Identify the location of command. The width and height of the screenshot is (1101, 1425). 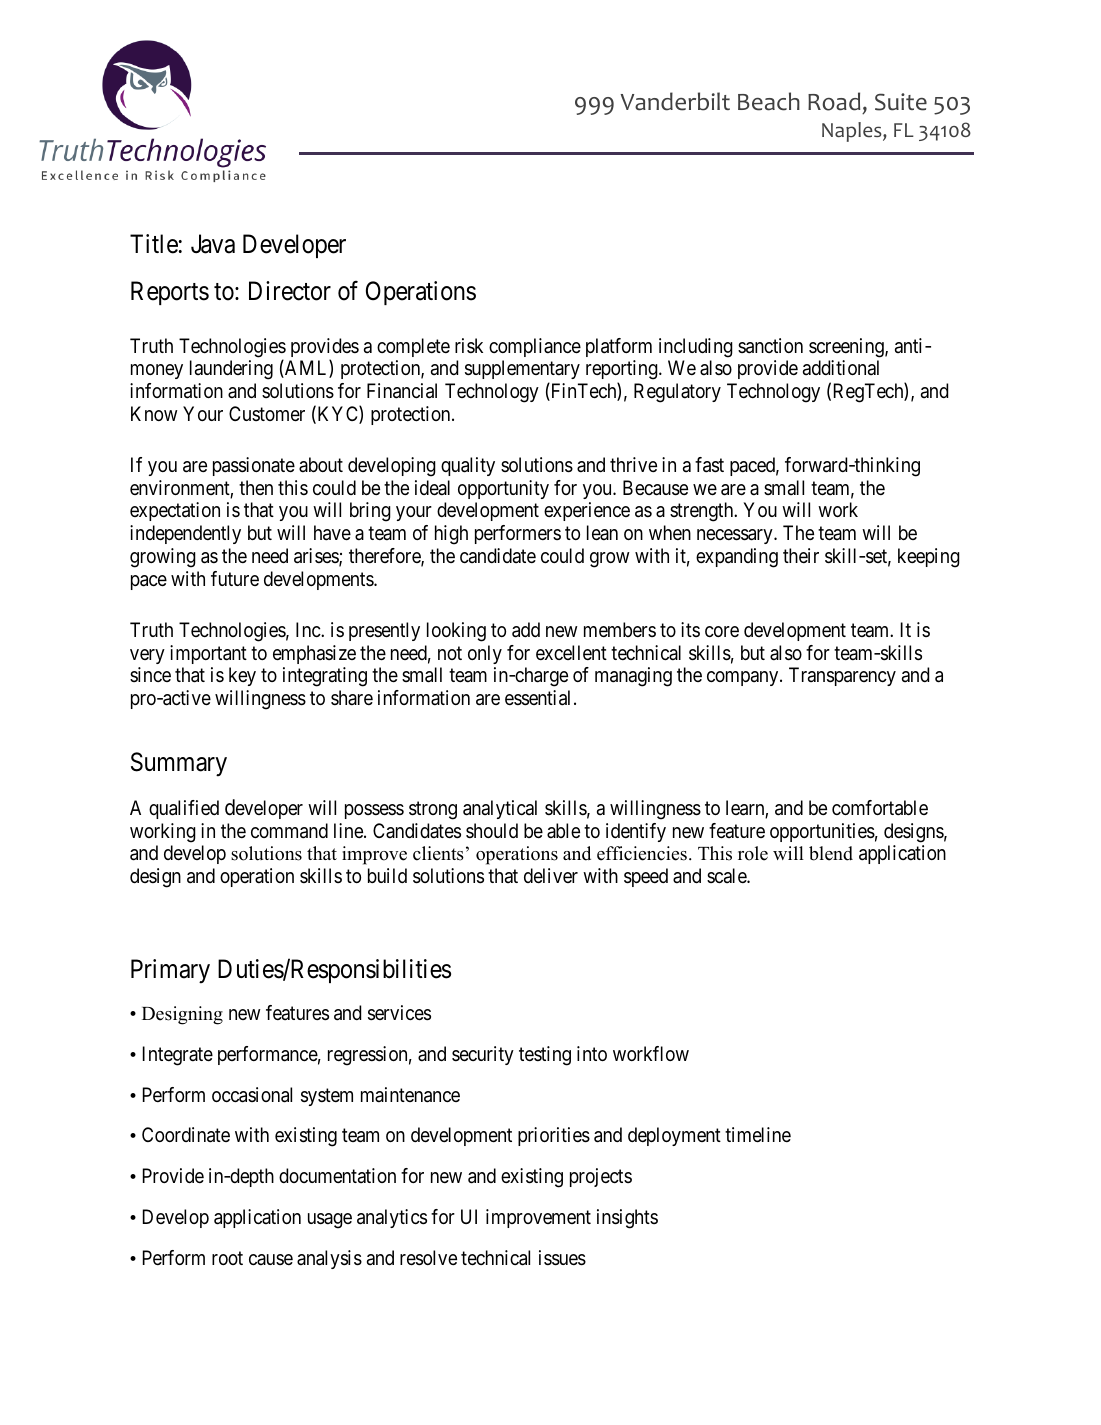
(289, 831).
